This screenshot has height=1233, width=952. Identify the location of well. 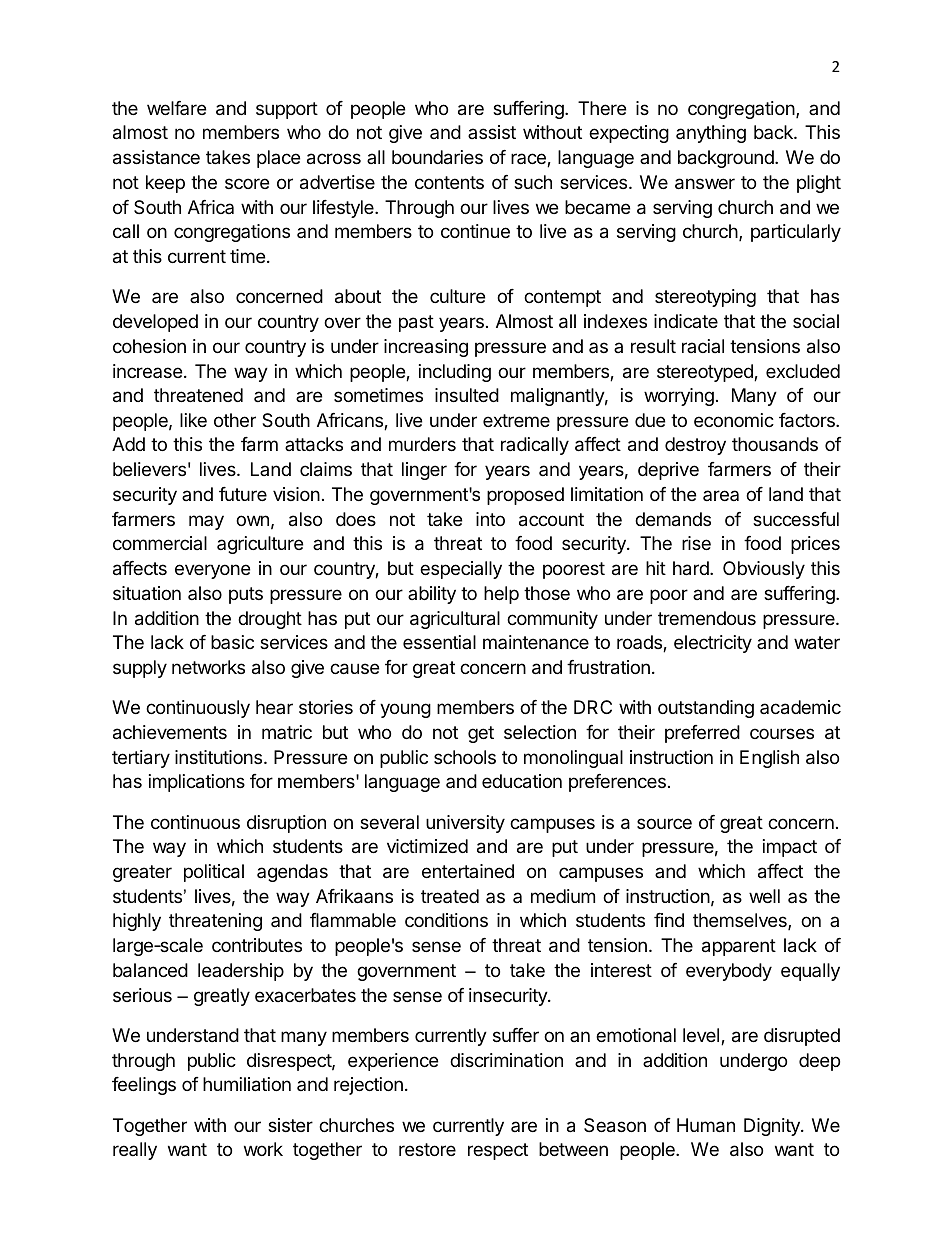
(764, 896).
